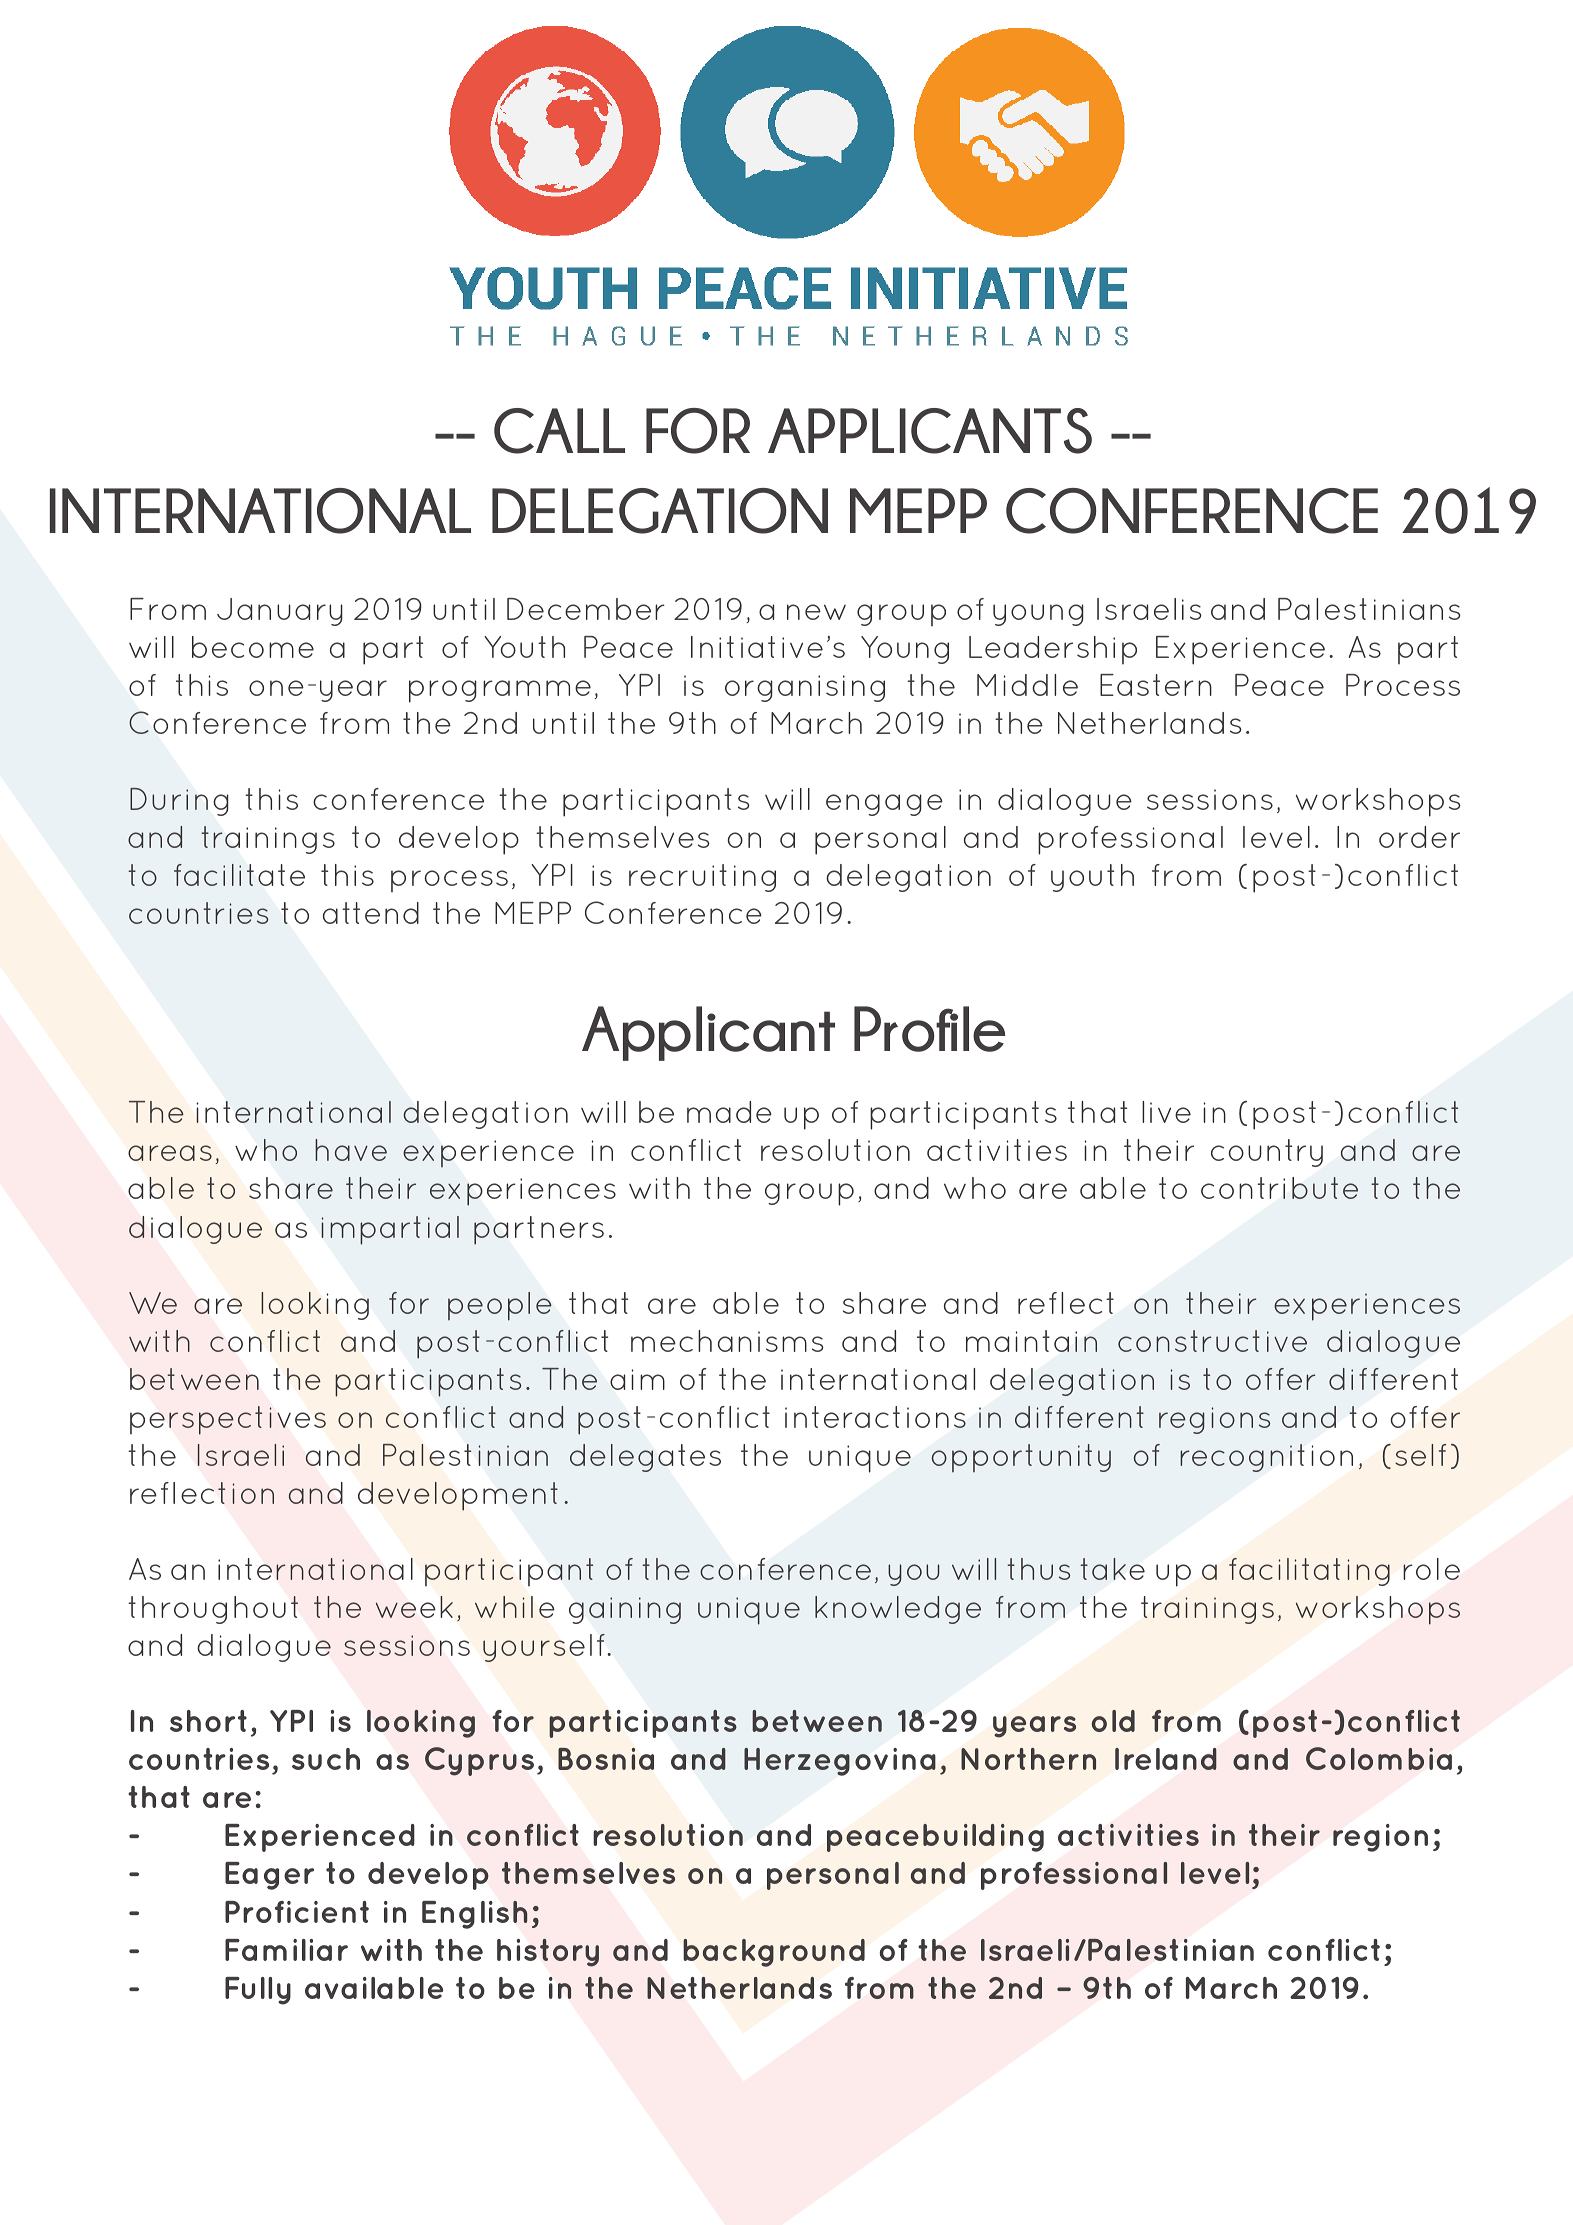 Image resolution: width=1573 pixels, height=2225 pixels. What do you see at coordinates (729, 1112) in the document?
I see `made` at bounding box center [729, 1112].
